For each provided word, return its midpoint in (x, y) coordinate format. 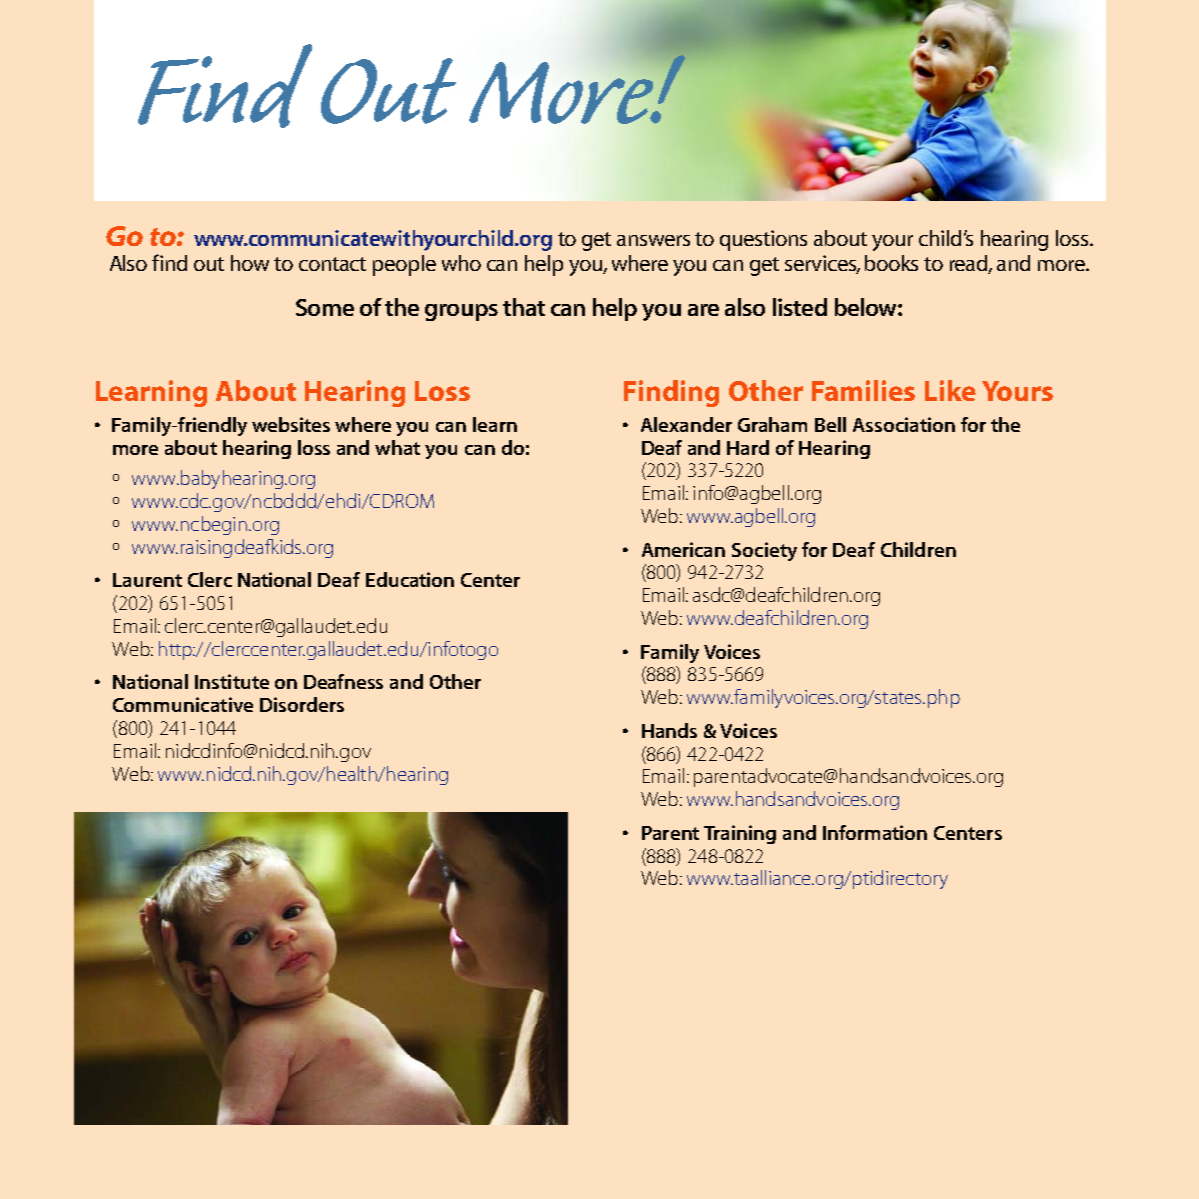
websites (291, 424)
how (250, 263)
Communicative (183, 704)
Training (740, 834)
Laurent (147, 580)
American (683, 549)
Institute (232, 681)
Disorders (302, 704)
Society (764, 551)
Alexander (686, 424)
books (891, 263)
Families (863, 390)
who (461, 263)
